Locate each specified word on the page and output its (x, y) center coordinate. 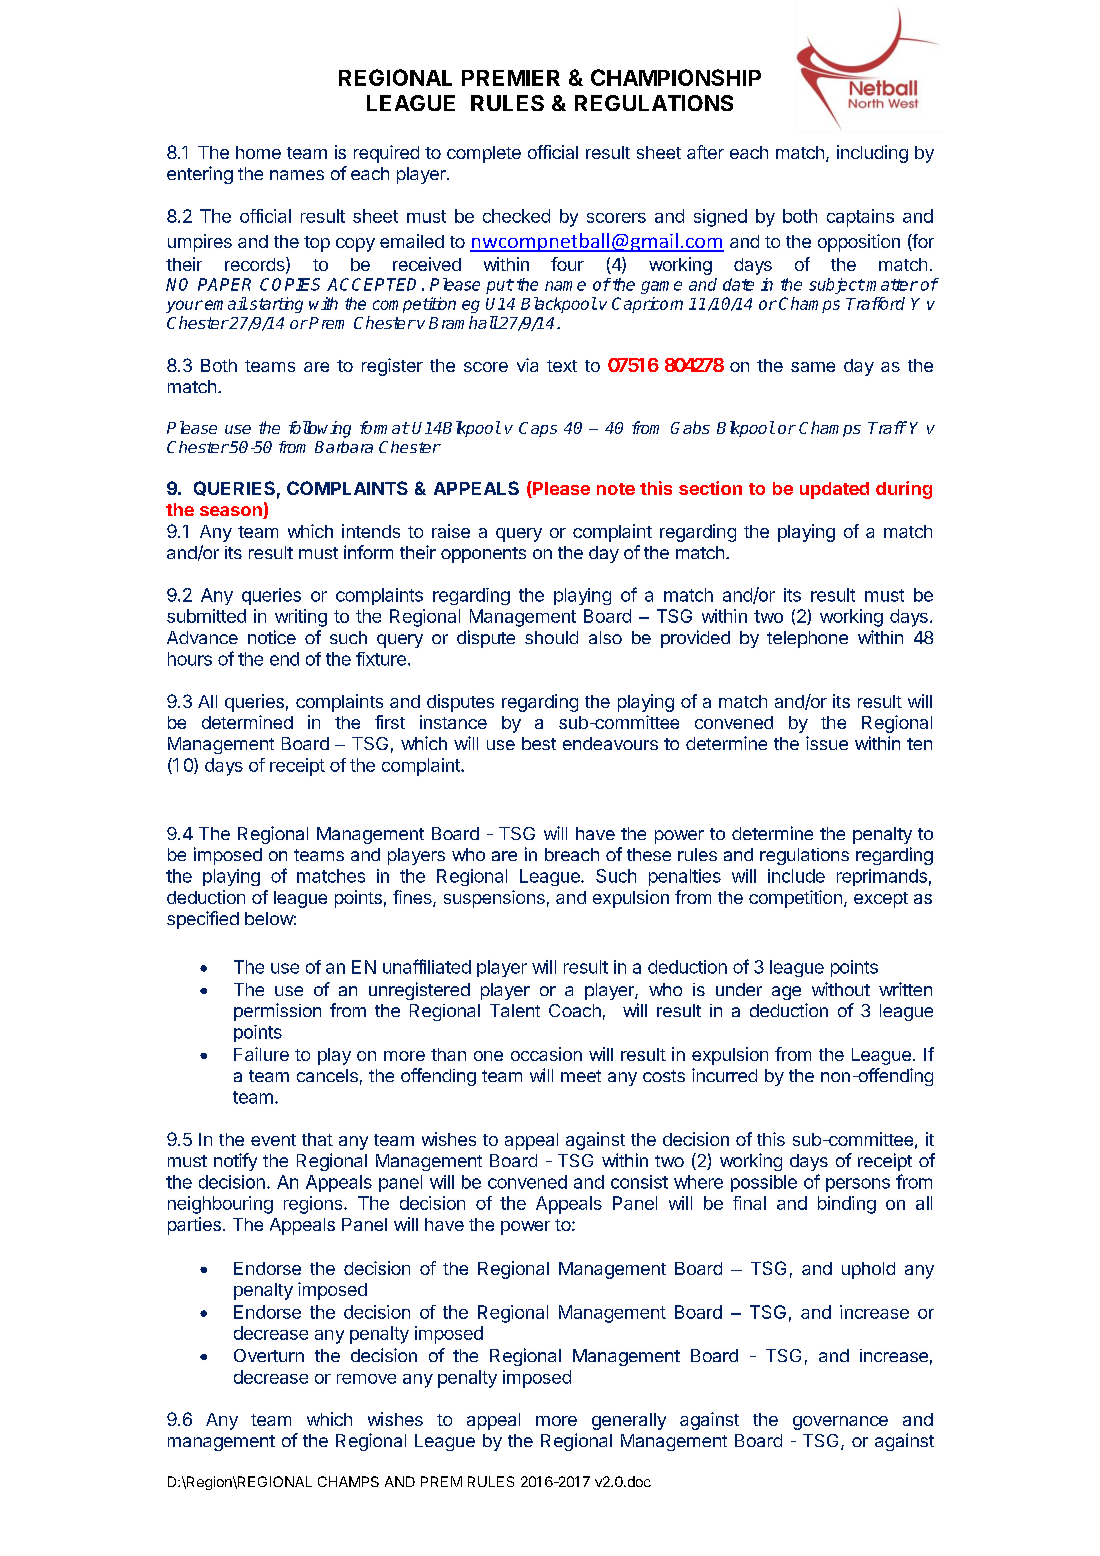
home (258, 152)
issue (827, 743)
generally (629, 1421)
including (872, 154)
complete (484, 154)
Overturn (269, 1355)
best (539, 743)
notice (272, 637)
